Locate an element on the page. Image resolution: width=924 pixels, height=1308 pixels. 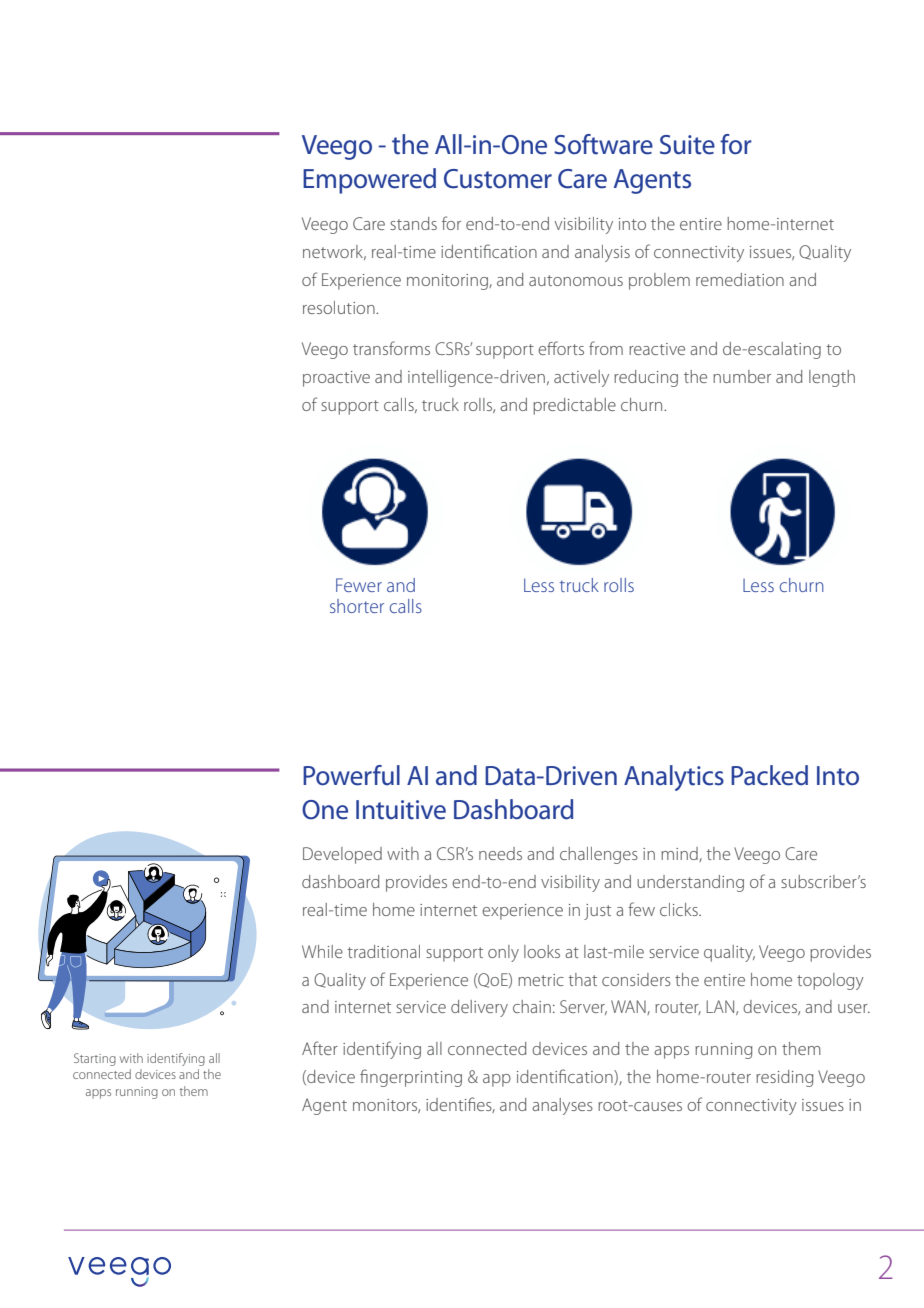
Packed is located at coordinates (769, 775).
